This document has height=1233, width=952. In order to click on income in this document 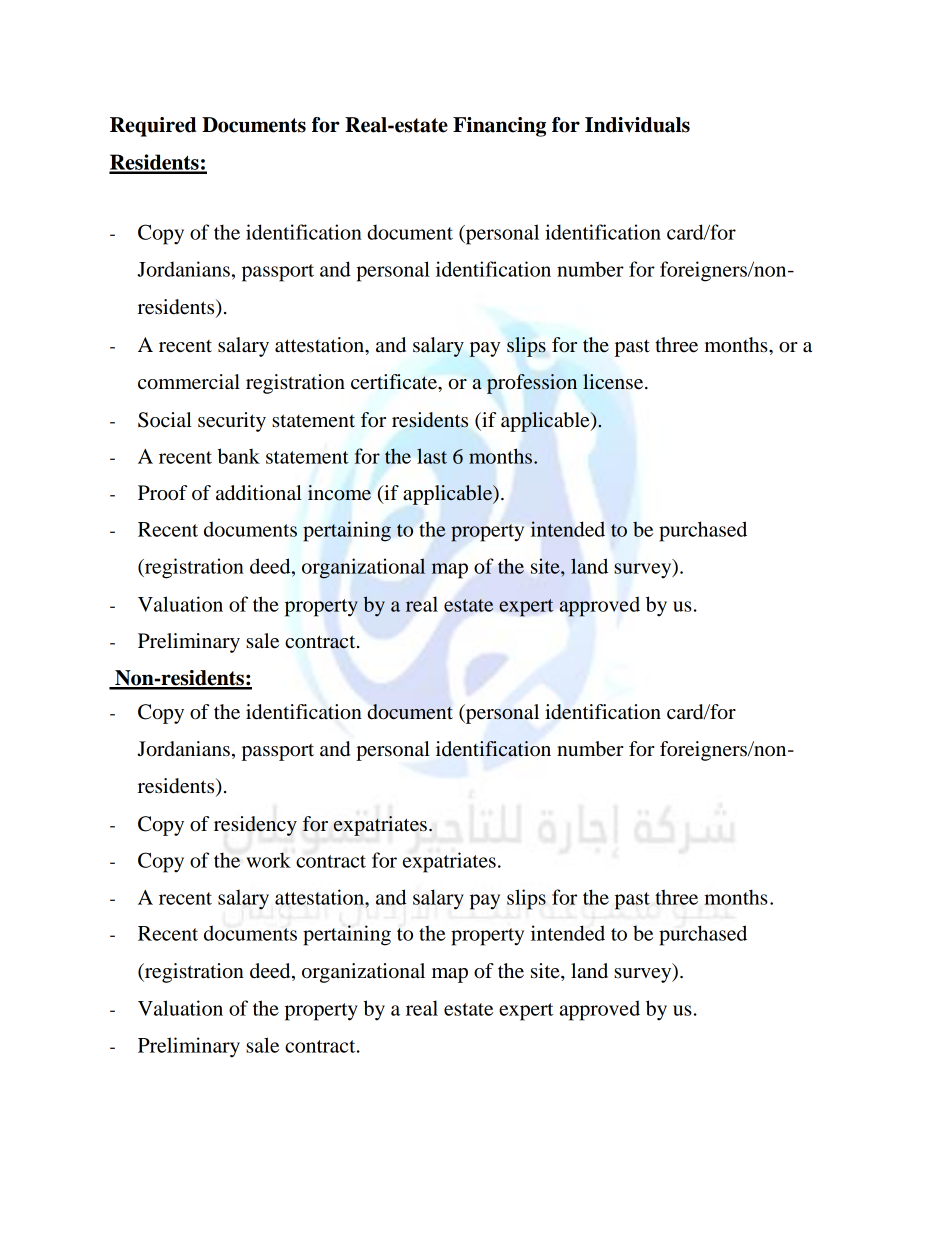, I will do `click(339, 493)`.
